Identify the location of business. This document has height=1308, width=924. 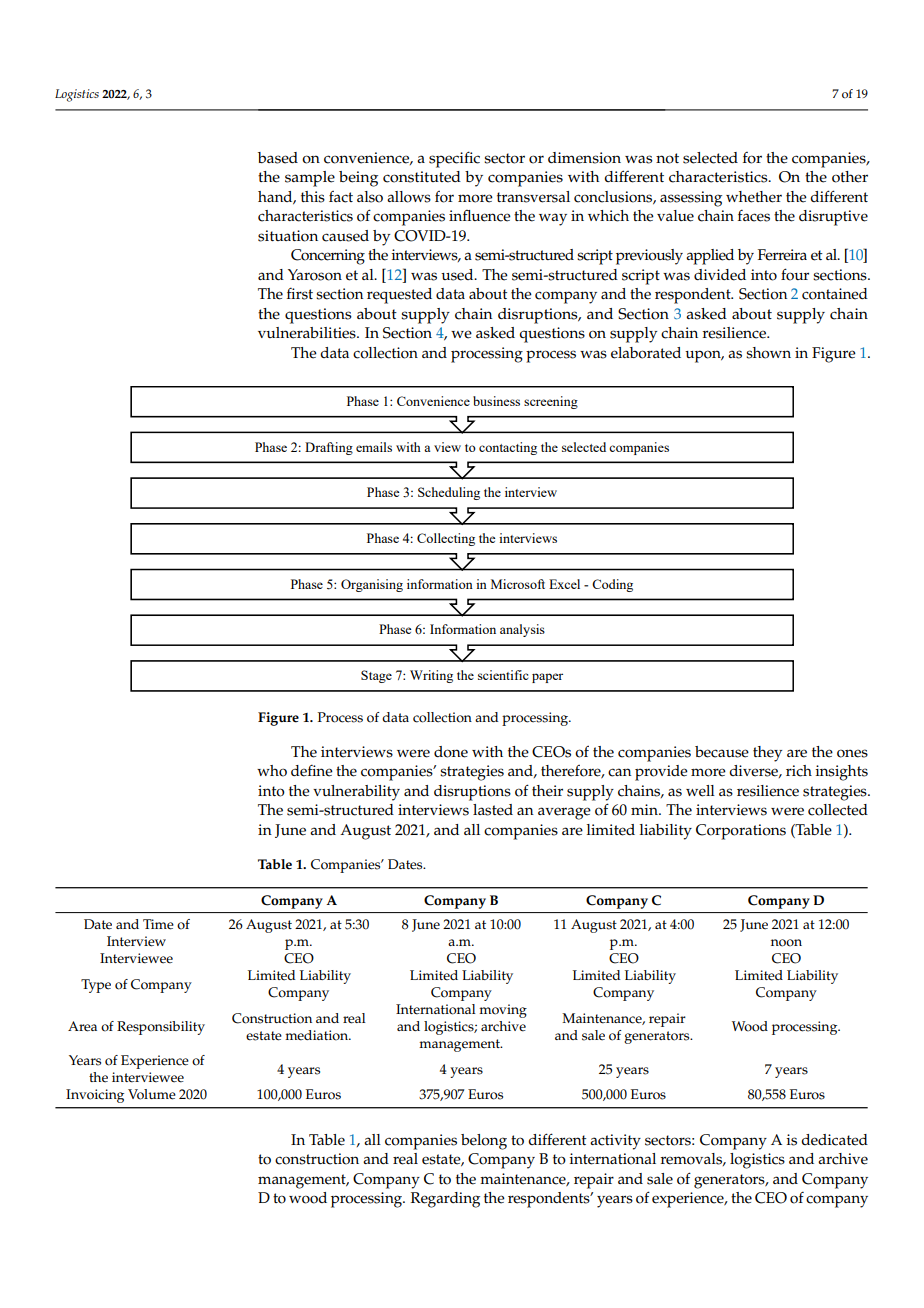
(496, 401).
